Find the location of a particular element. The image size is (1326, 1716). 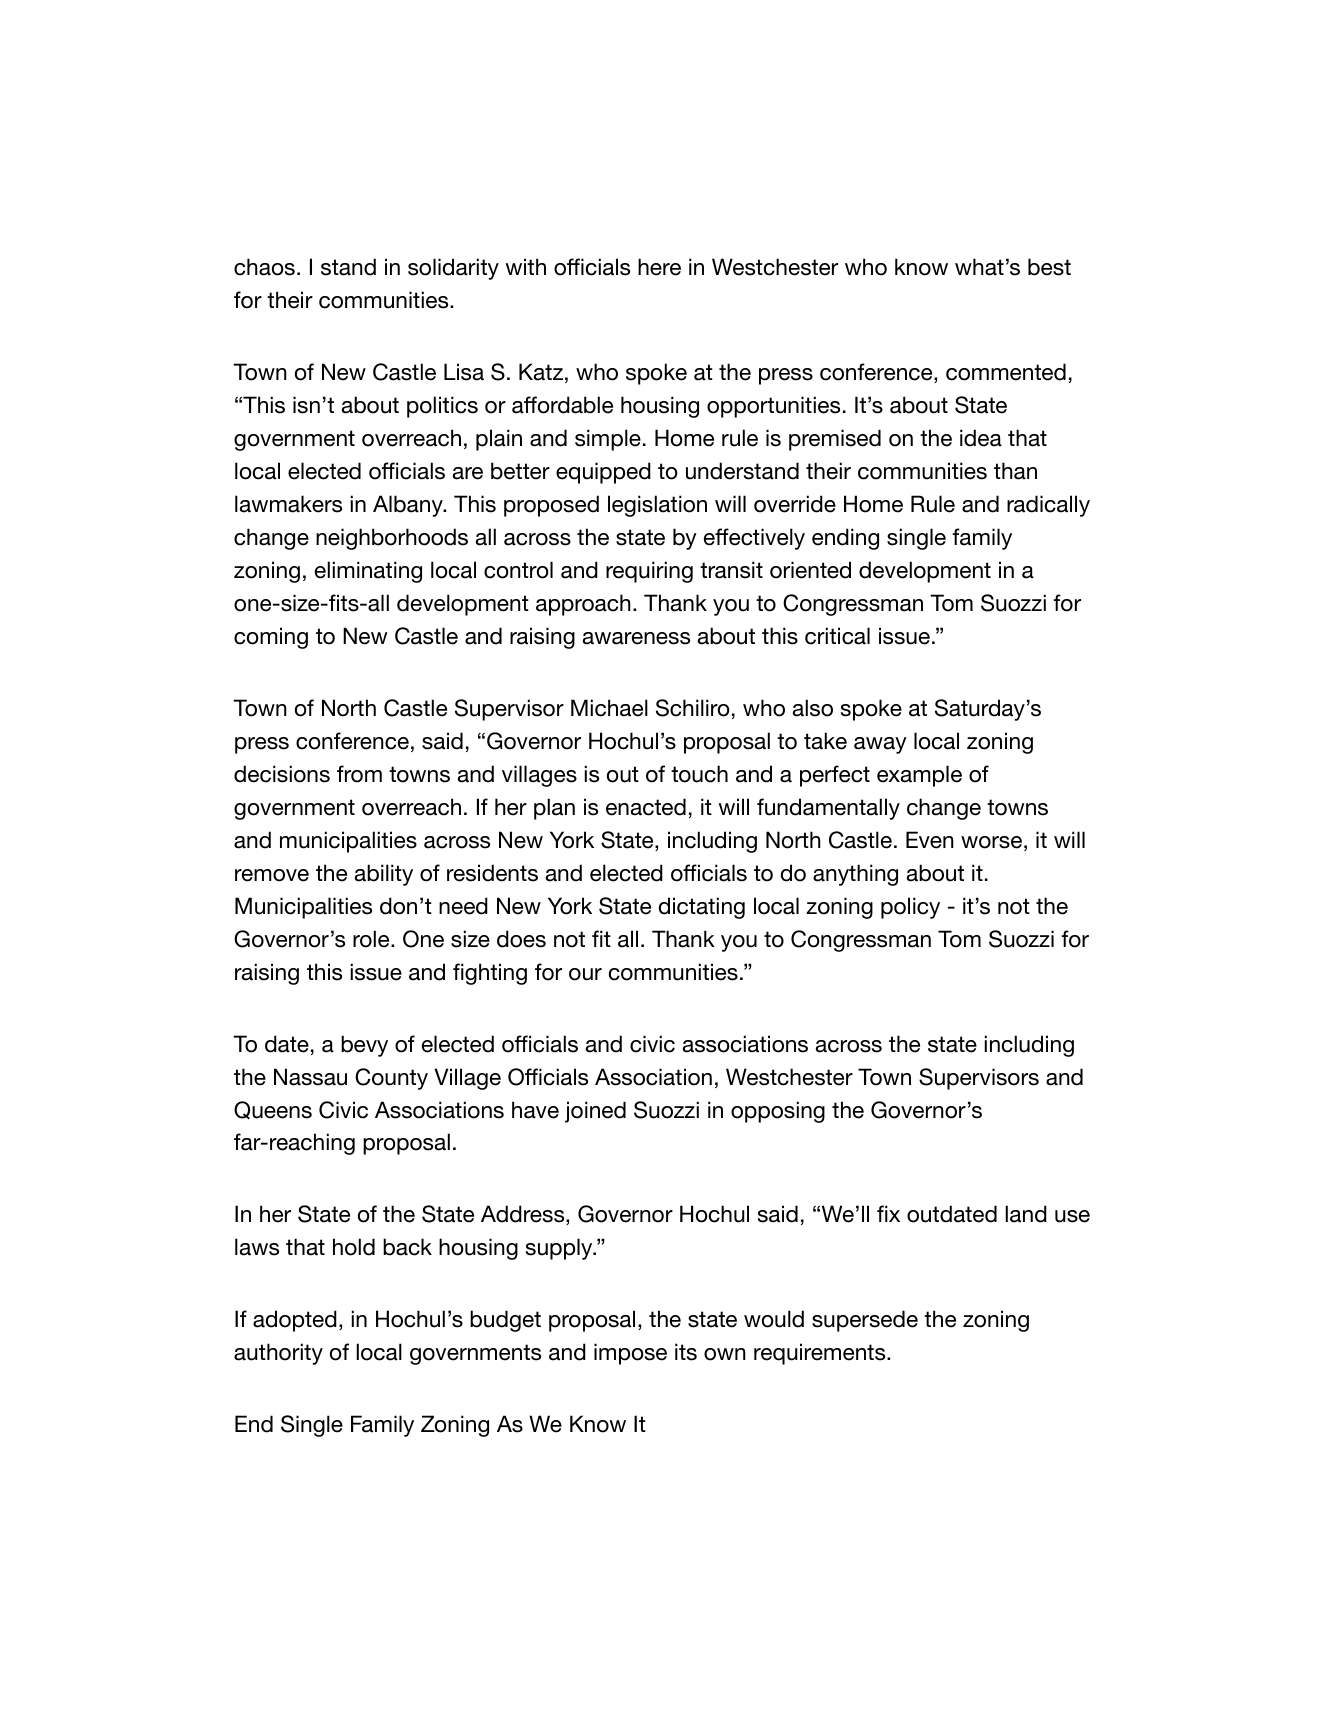

radically is located at coordinates (1048, 506).
